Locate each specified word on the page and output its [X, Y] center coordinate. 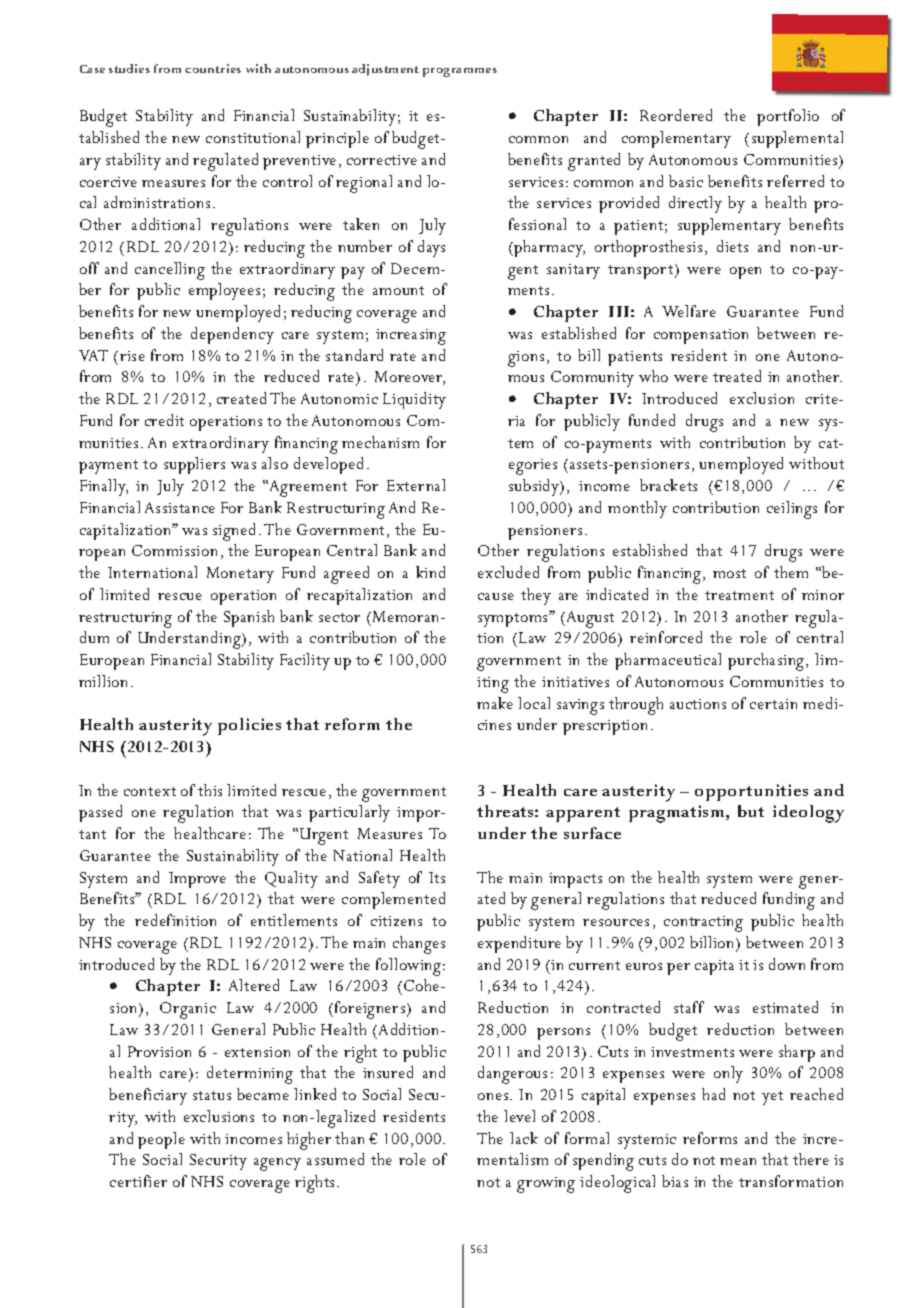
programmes [460, 72]
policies [249, 726]
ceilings [792, 510]
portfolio [788, 117]
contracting [703, 924]
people [161, 1140]
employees [224, 291]
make [495, 703]
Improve [197, 880]
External [416, 485]
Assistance [180, 507]
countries [213, 68]
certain [773, 704]
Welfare [689, 311]
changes [419, 945]
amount [398, 290]
